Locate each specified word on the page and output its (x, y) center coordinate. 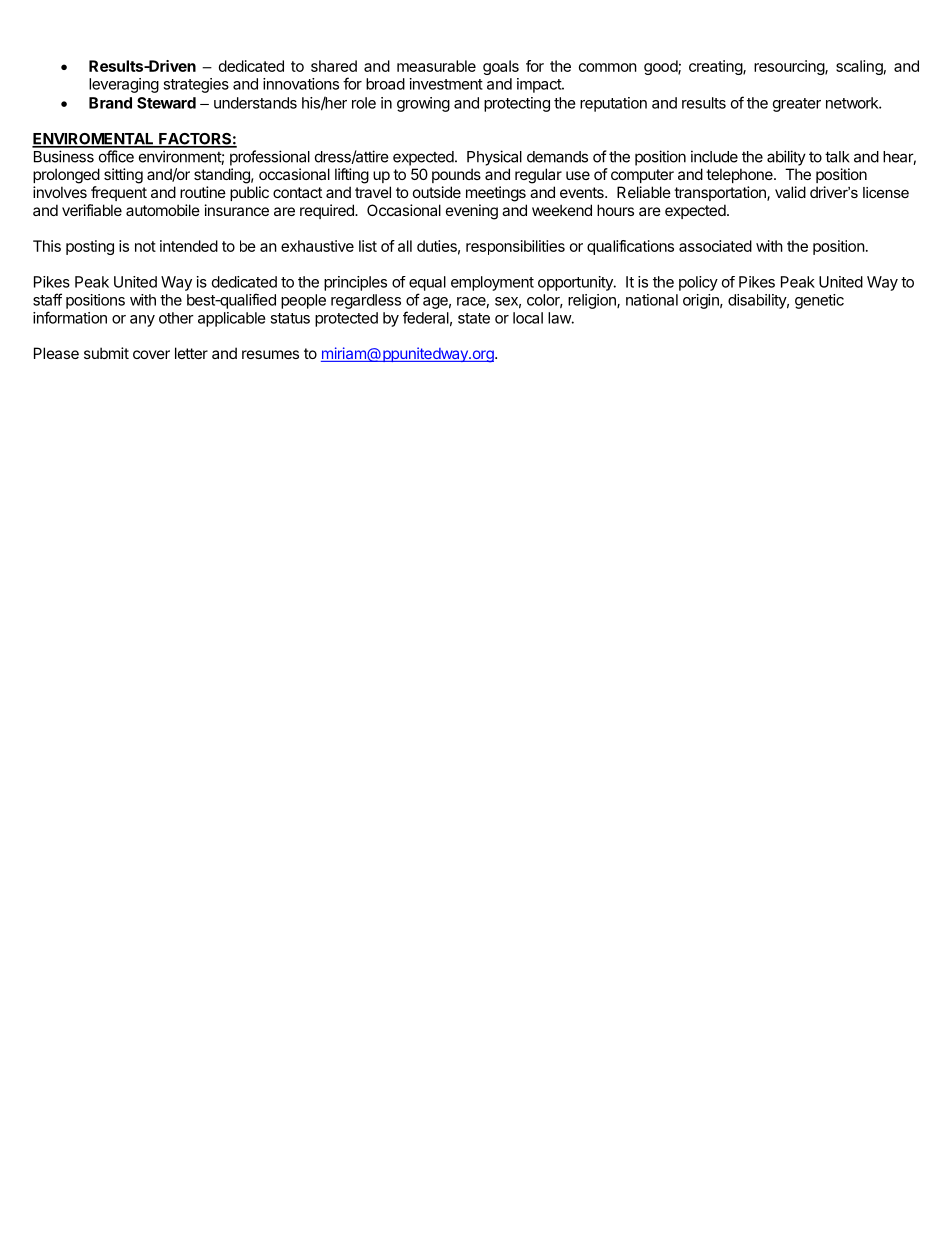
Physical (494, 158)
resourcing (790, 67)
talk (837, 157)
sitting (123, 176)
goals (501, 67)
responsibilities (515, 247)
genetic (819, 301)
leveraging (124, 85)
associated (715, 246)
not (145, 246)
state (474, 318)
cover (151, 354)
